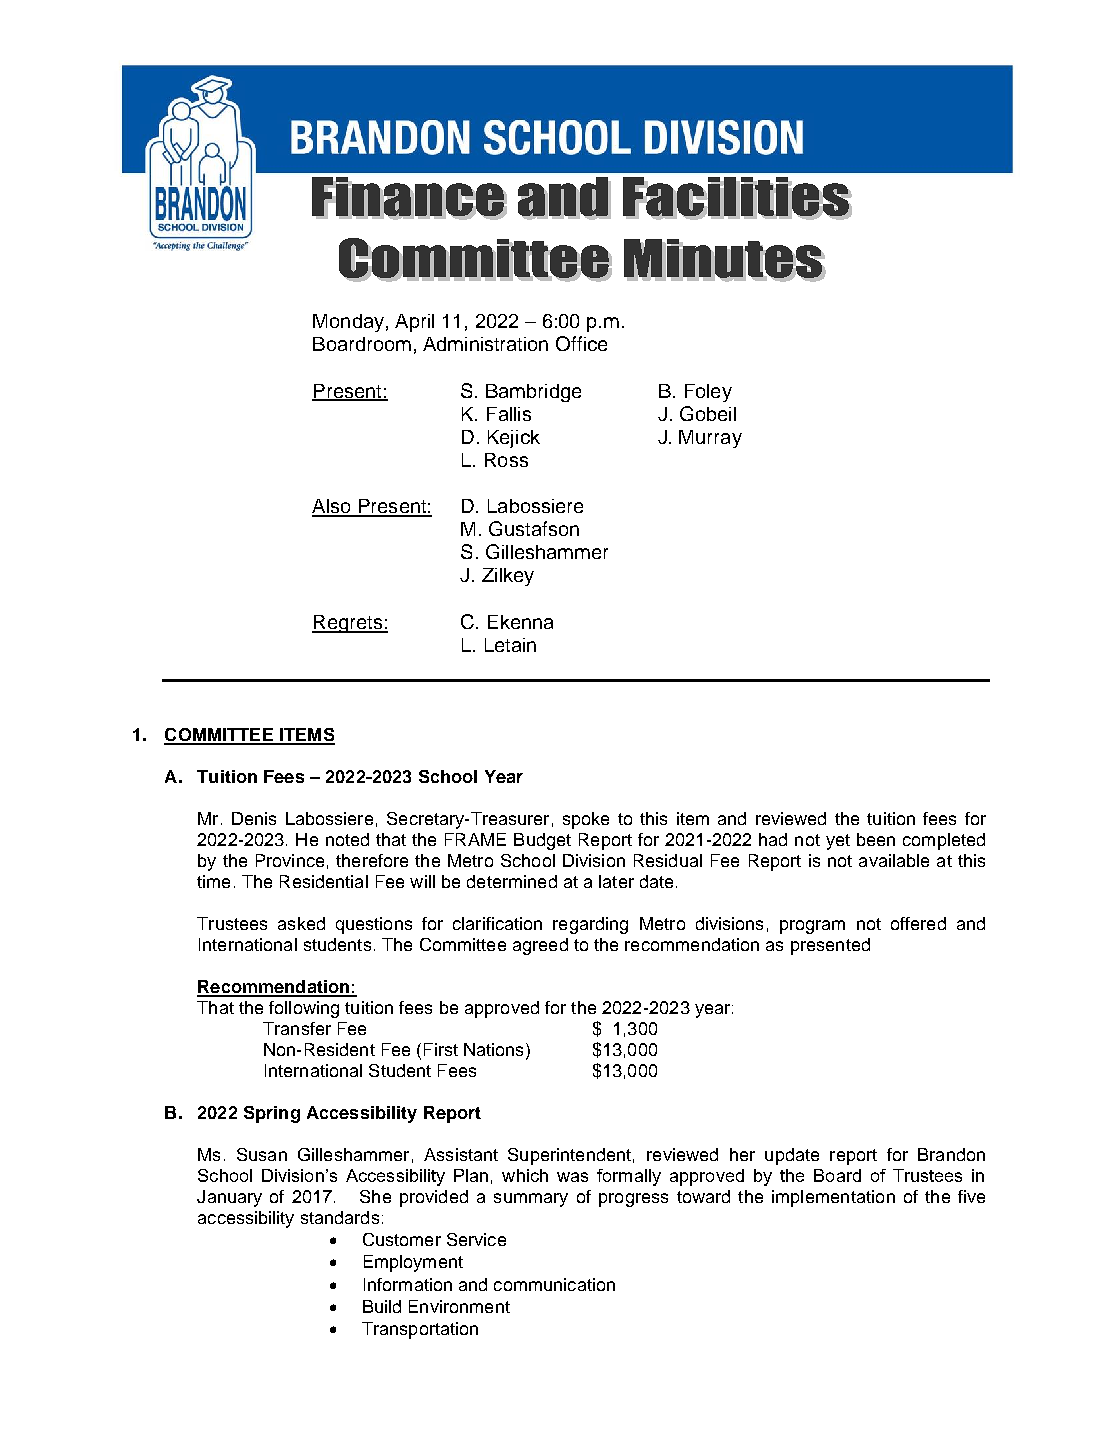 This image has width=1118, height=1447. What do you see at coordinates (710, 439) in the image?
I see `Murray` at bounding box center [710, 439].
